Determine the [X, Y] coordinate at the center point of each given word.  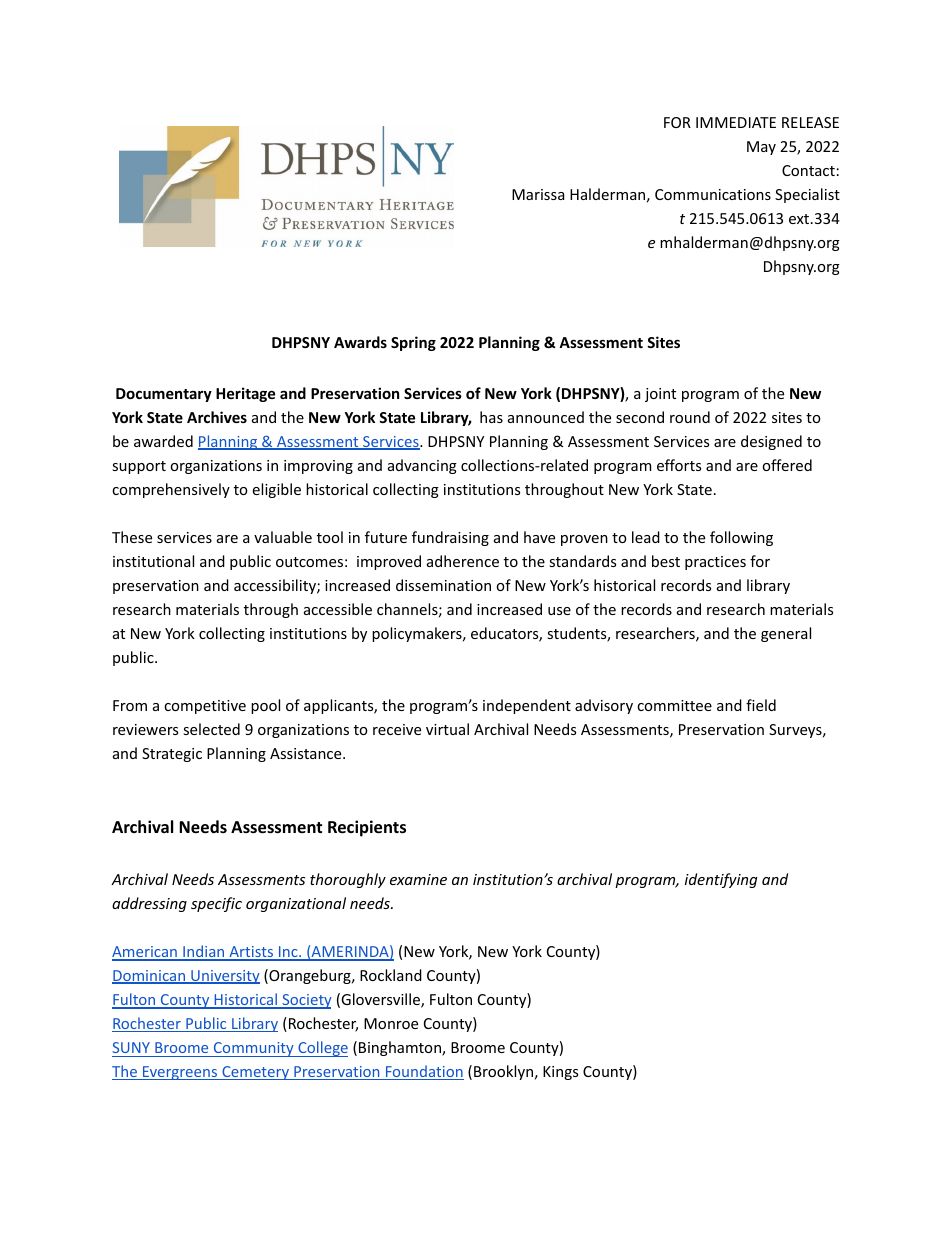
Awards [360, 342]
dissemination [443, 585]
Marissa [538, 194]
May [761, 148]
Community [253, 1049]
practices [715, 563]
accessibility [276, 586]
